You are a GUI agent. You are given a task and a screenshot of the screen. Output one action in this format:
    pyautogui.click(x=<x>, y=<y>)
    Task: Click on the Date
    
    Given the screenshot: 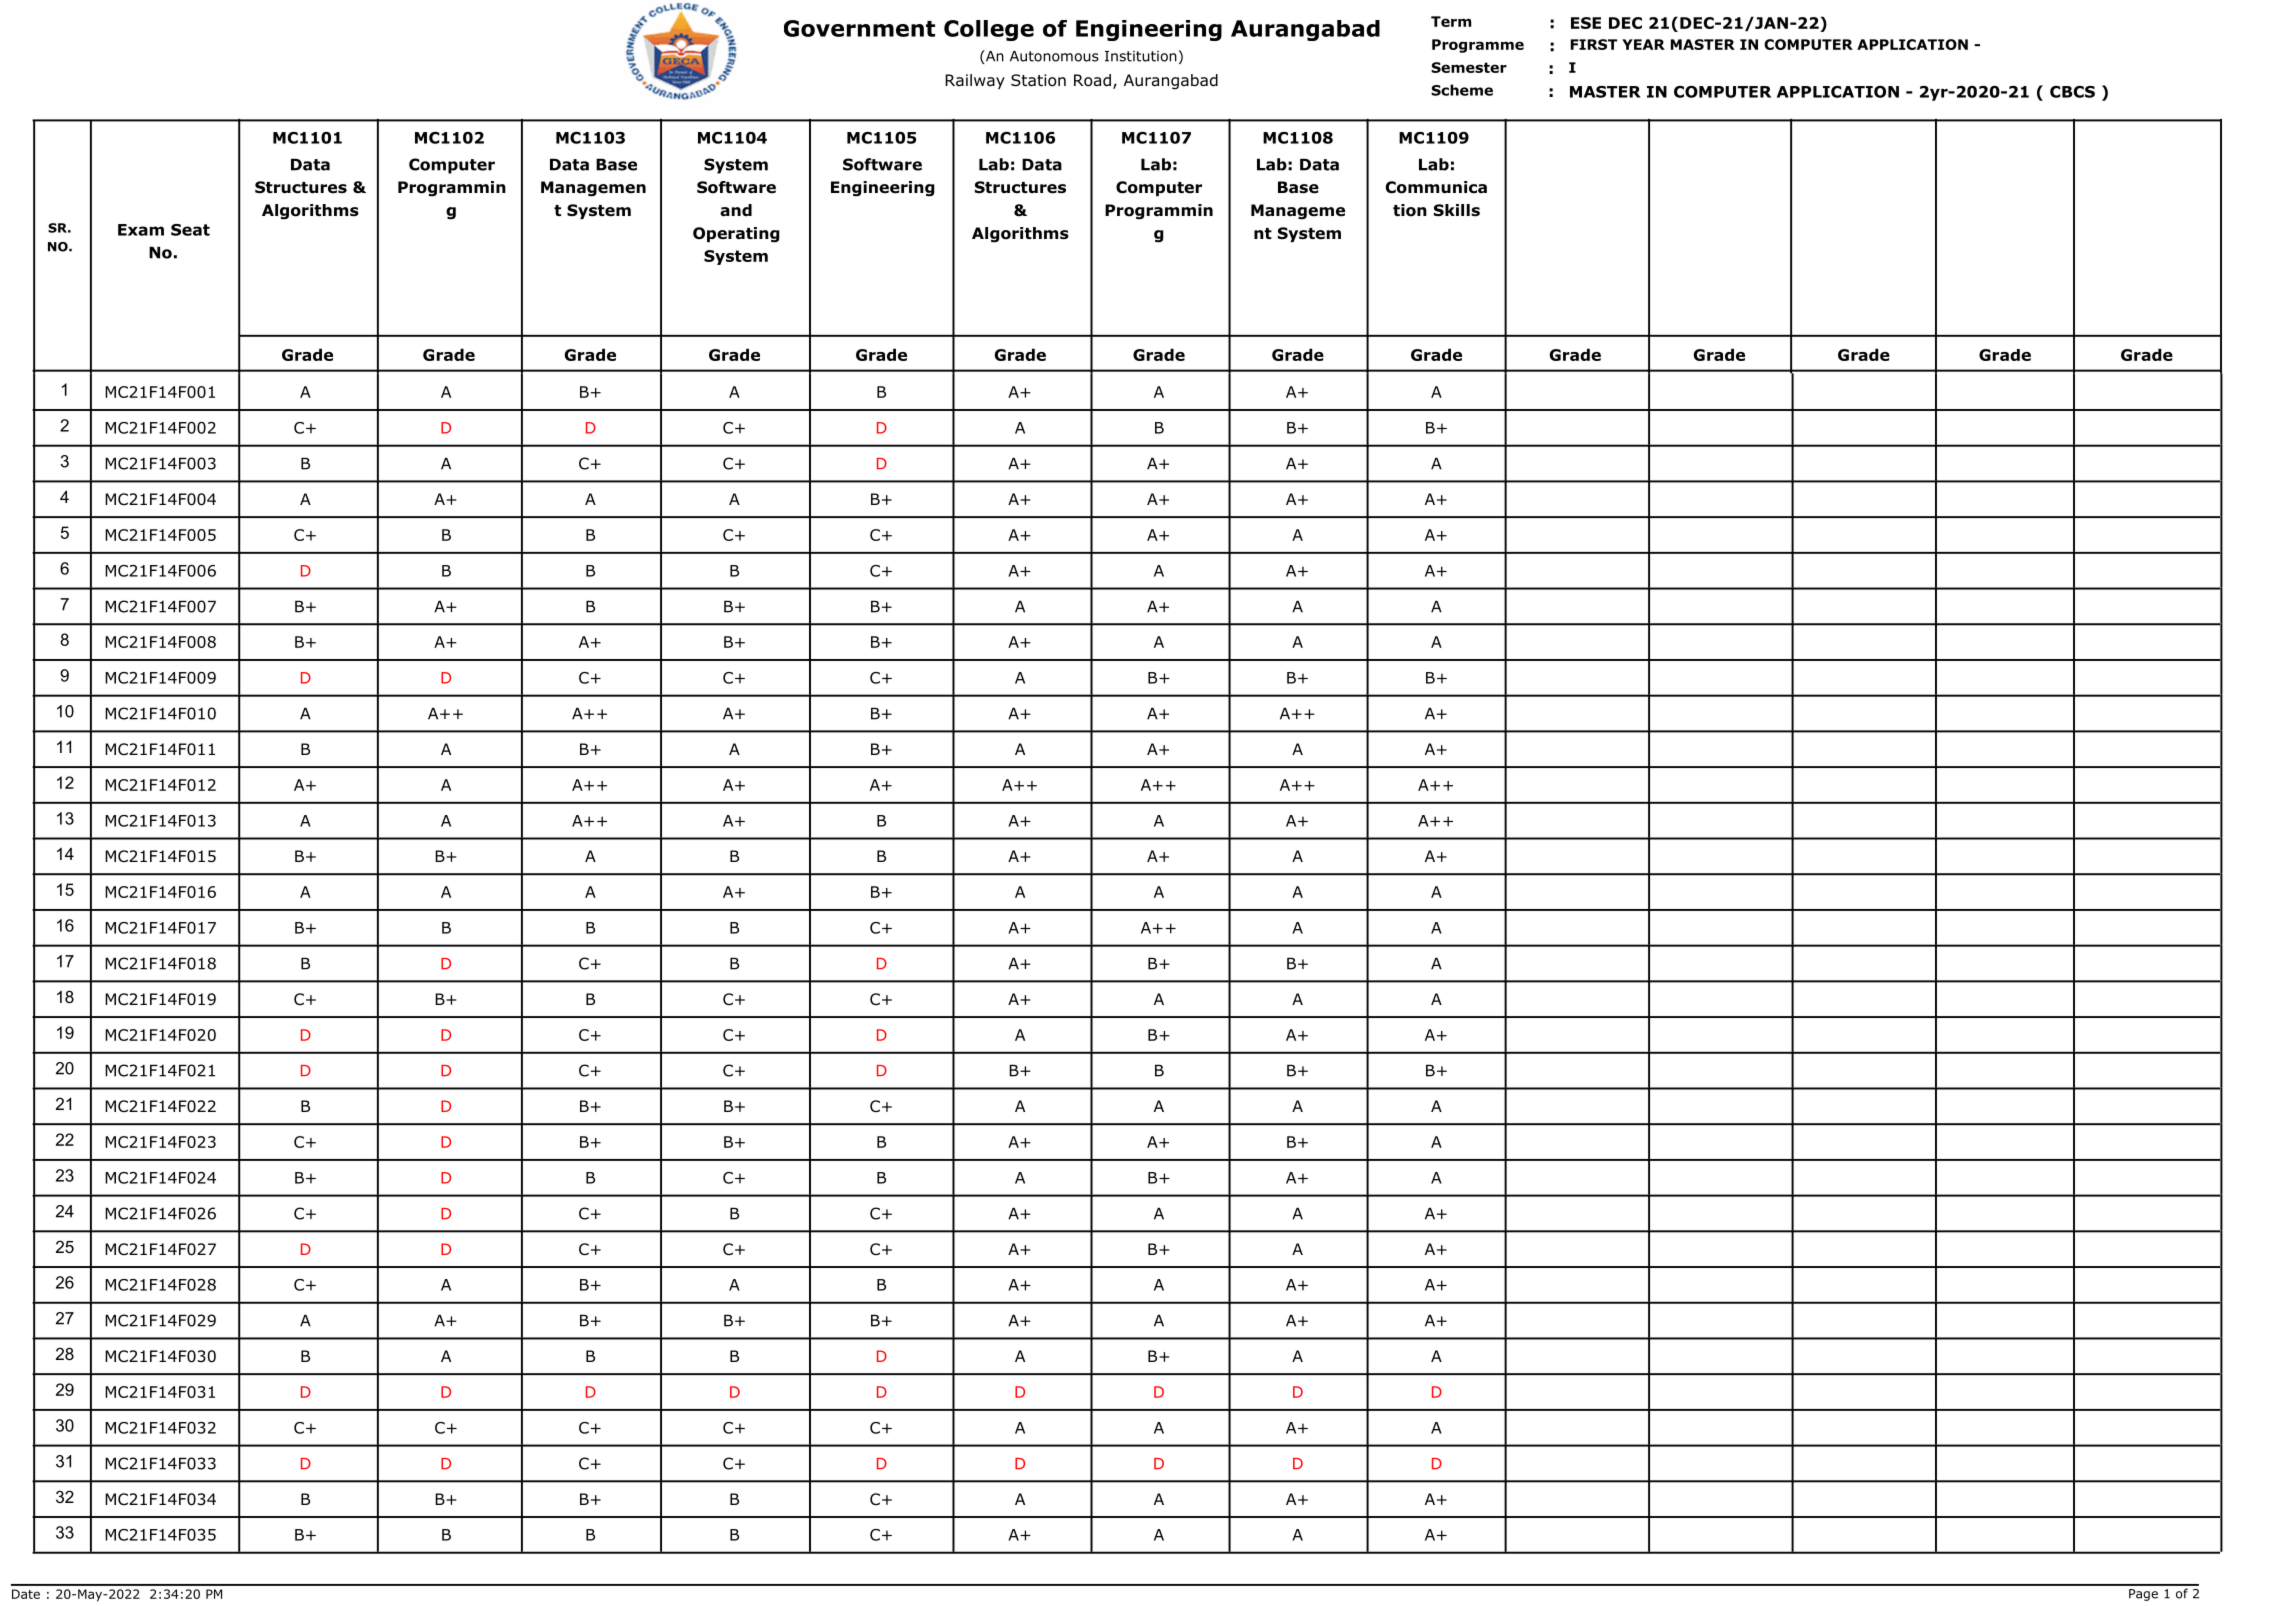 What is the action you would take?
    pyautogui.click(x=26, y=1594)
